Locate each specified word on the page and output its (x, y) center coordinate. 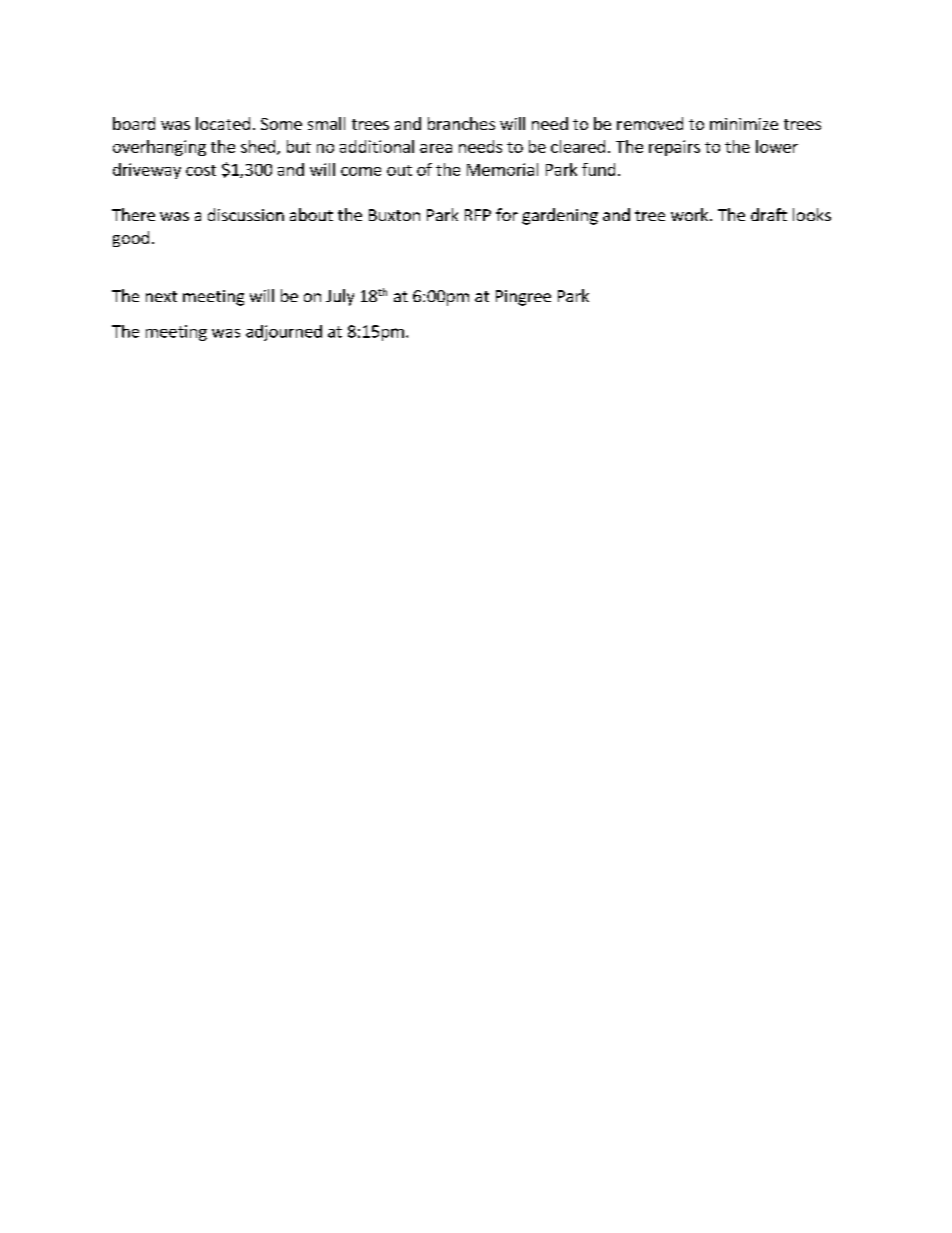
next (161, 296)
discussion (246, 214)
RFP (478, 215)
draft (769, 214)
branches (461, 123)
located (223, 123)
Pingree (523, 298)
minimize (744, 124)
